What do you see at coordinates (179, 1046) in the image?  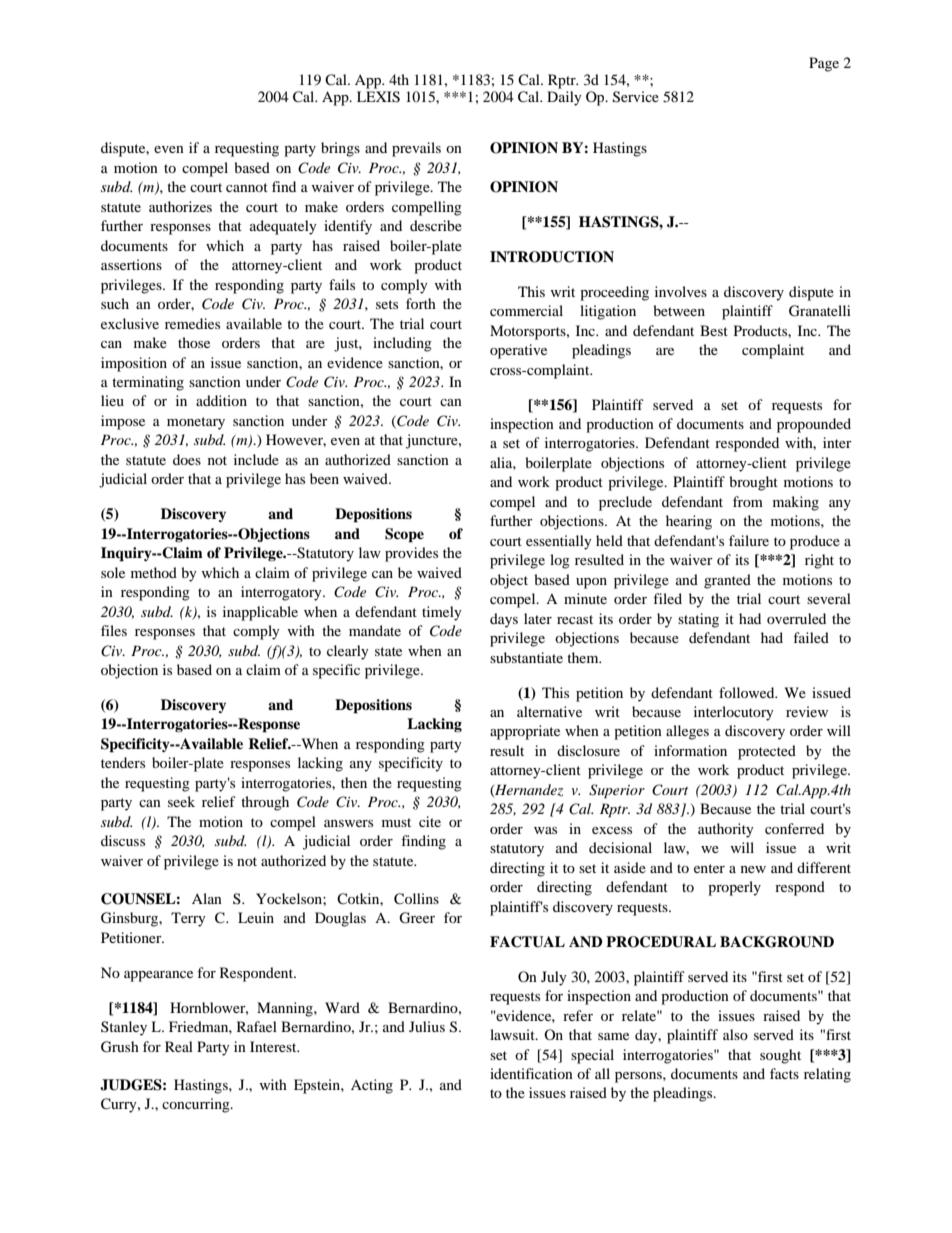 I see `Real` at bounding box center [179, 1046].
